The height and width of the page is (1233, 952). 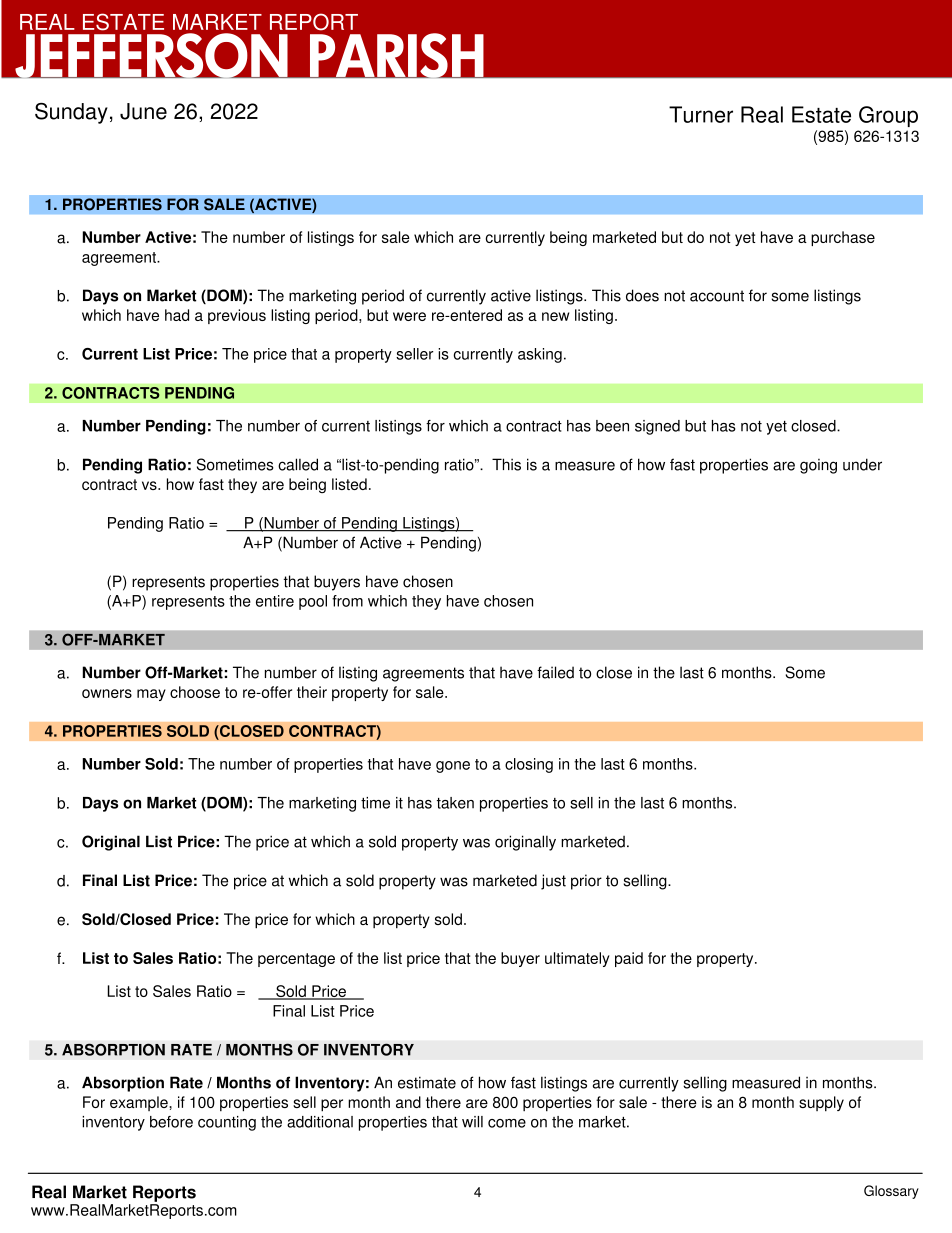 I want to click on Group, so click(x=888, y=116).
